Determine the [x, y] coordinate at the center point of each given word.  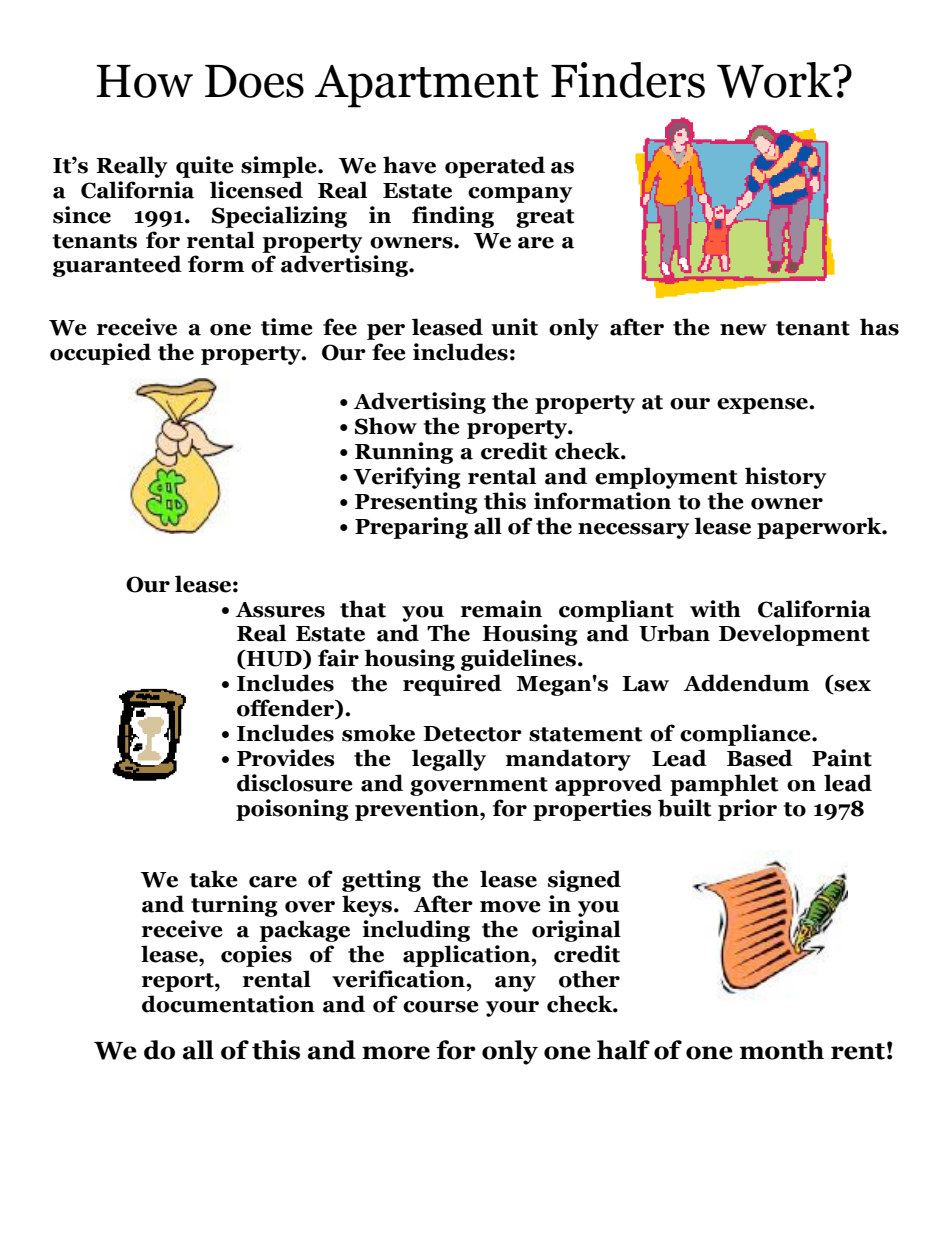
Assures [280, 610]
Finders [628, 80]
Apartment [427, 86]
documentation [228, 1004]
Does [254, 81]
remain [501, 609]
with [715, 609]
